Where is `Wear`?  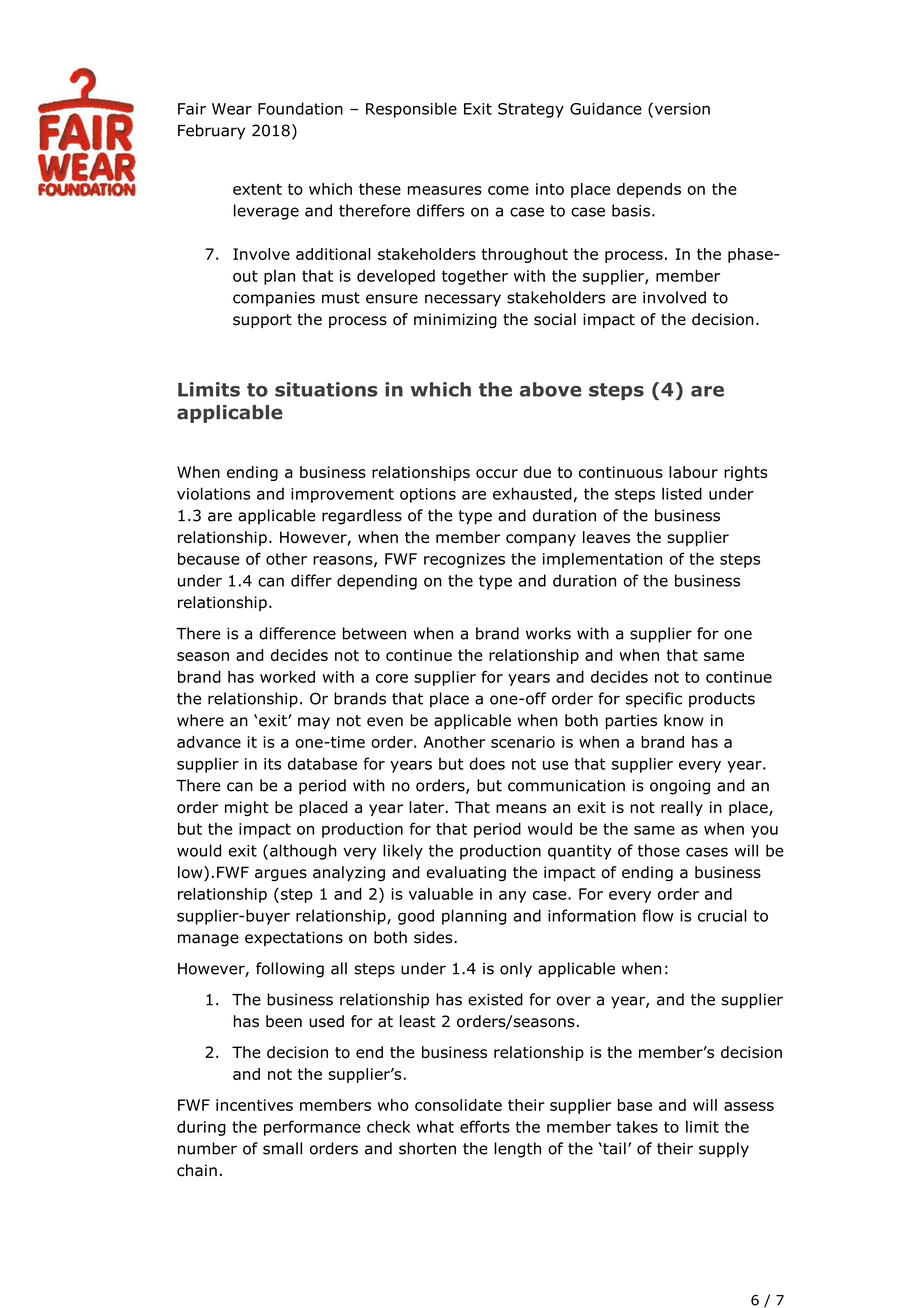
Wear is located at coordinates (232, 109).
